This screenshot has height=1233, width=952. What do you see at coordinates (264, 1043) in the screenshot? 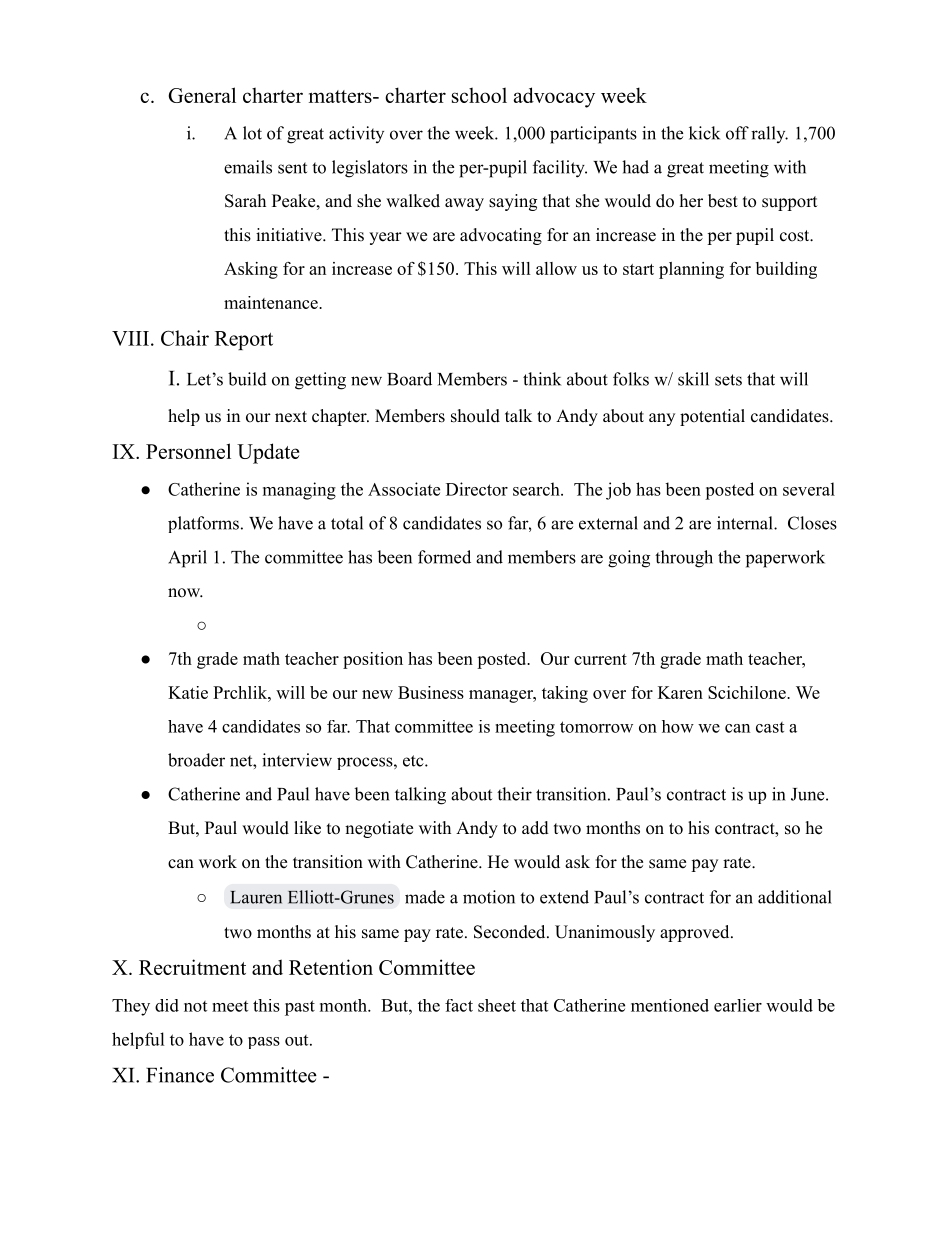
I see `pass` at bounding box center [264, 1043].
